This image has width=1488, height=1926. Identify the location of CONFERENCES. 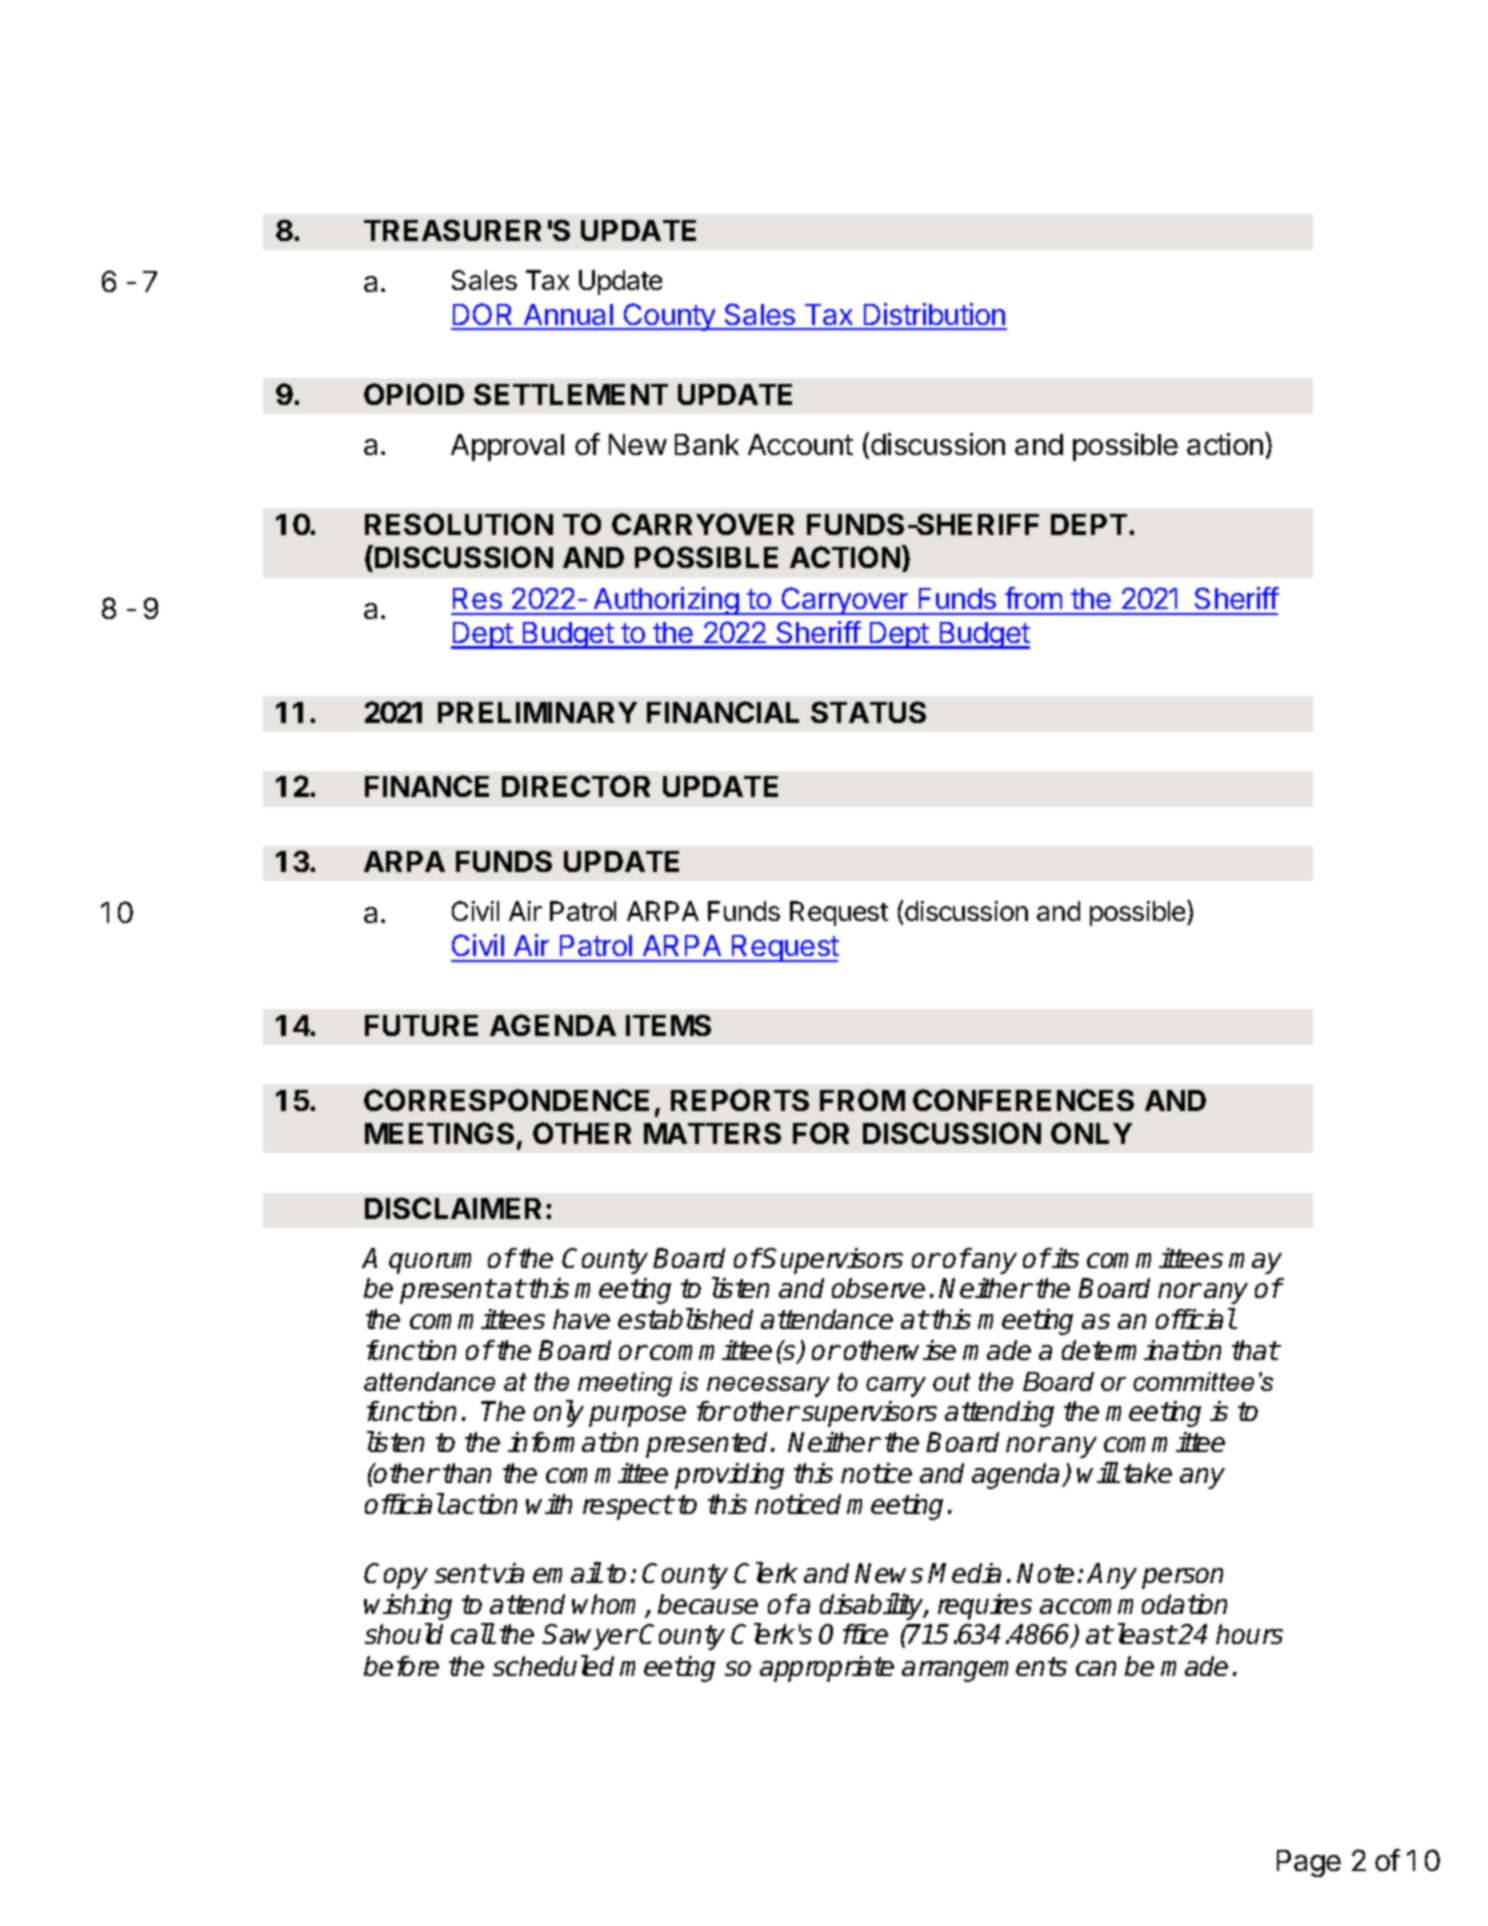
(1023, 1100).
